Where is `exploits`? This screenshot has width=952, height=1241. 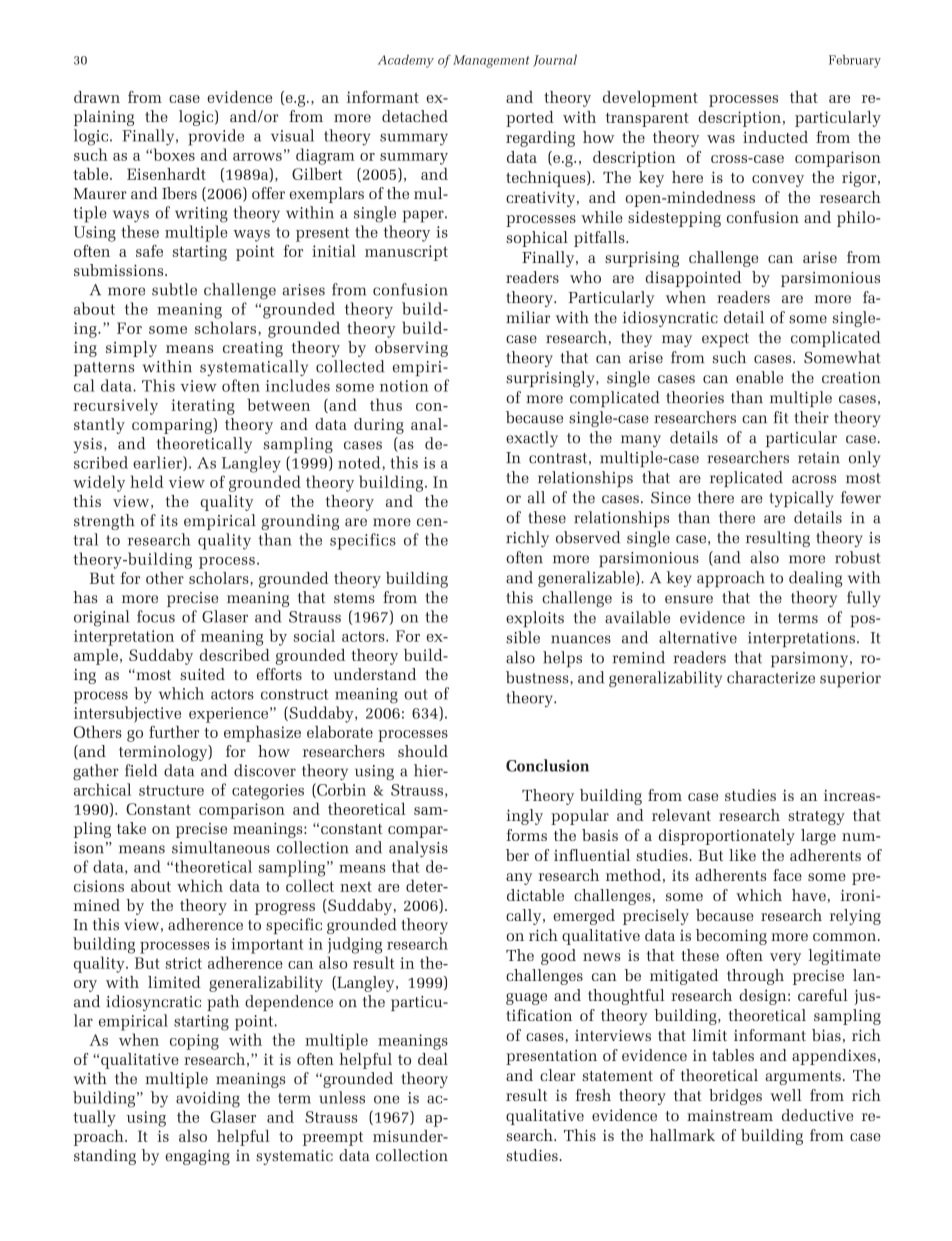 exploits is located at coordinates (535, 619).
